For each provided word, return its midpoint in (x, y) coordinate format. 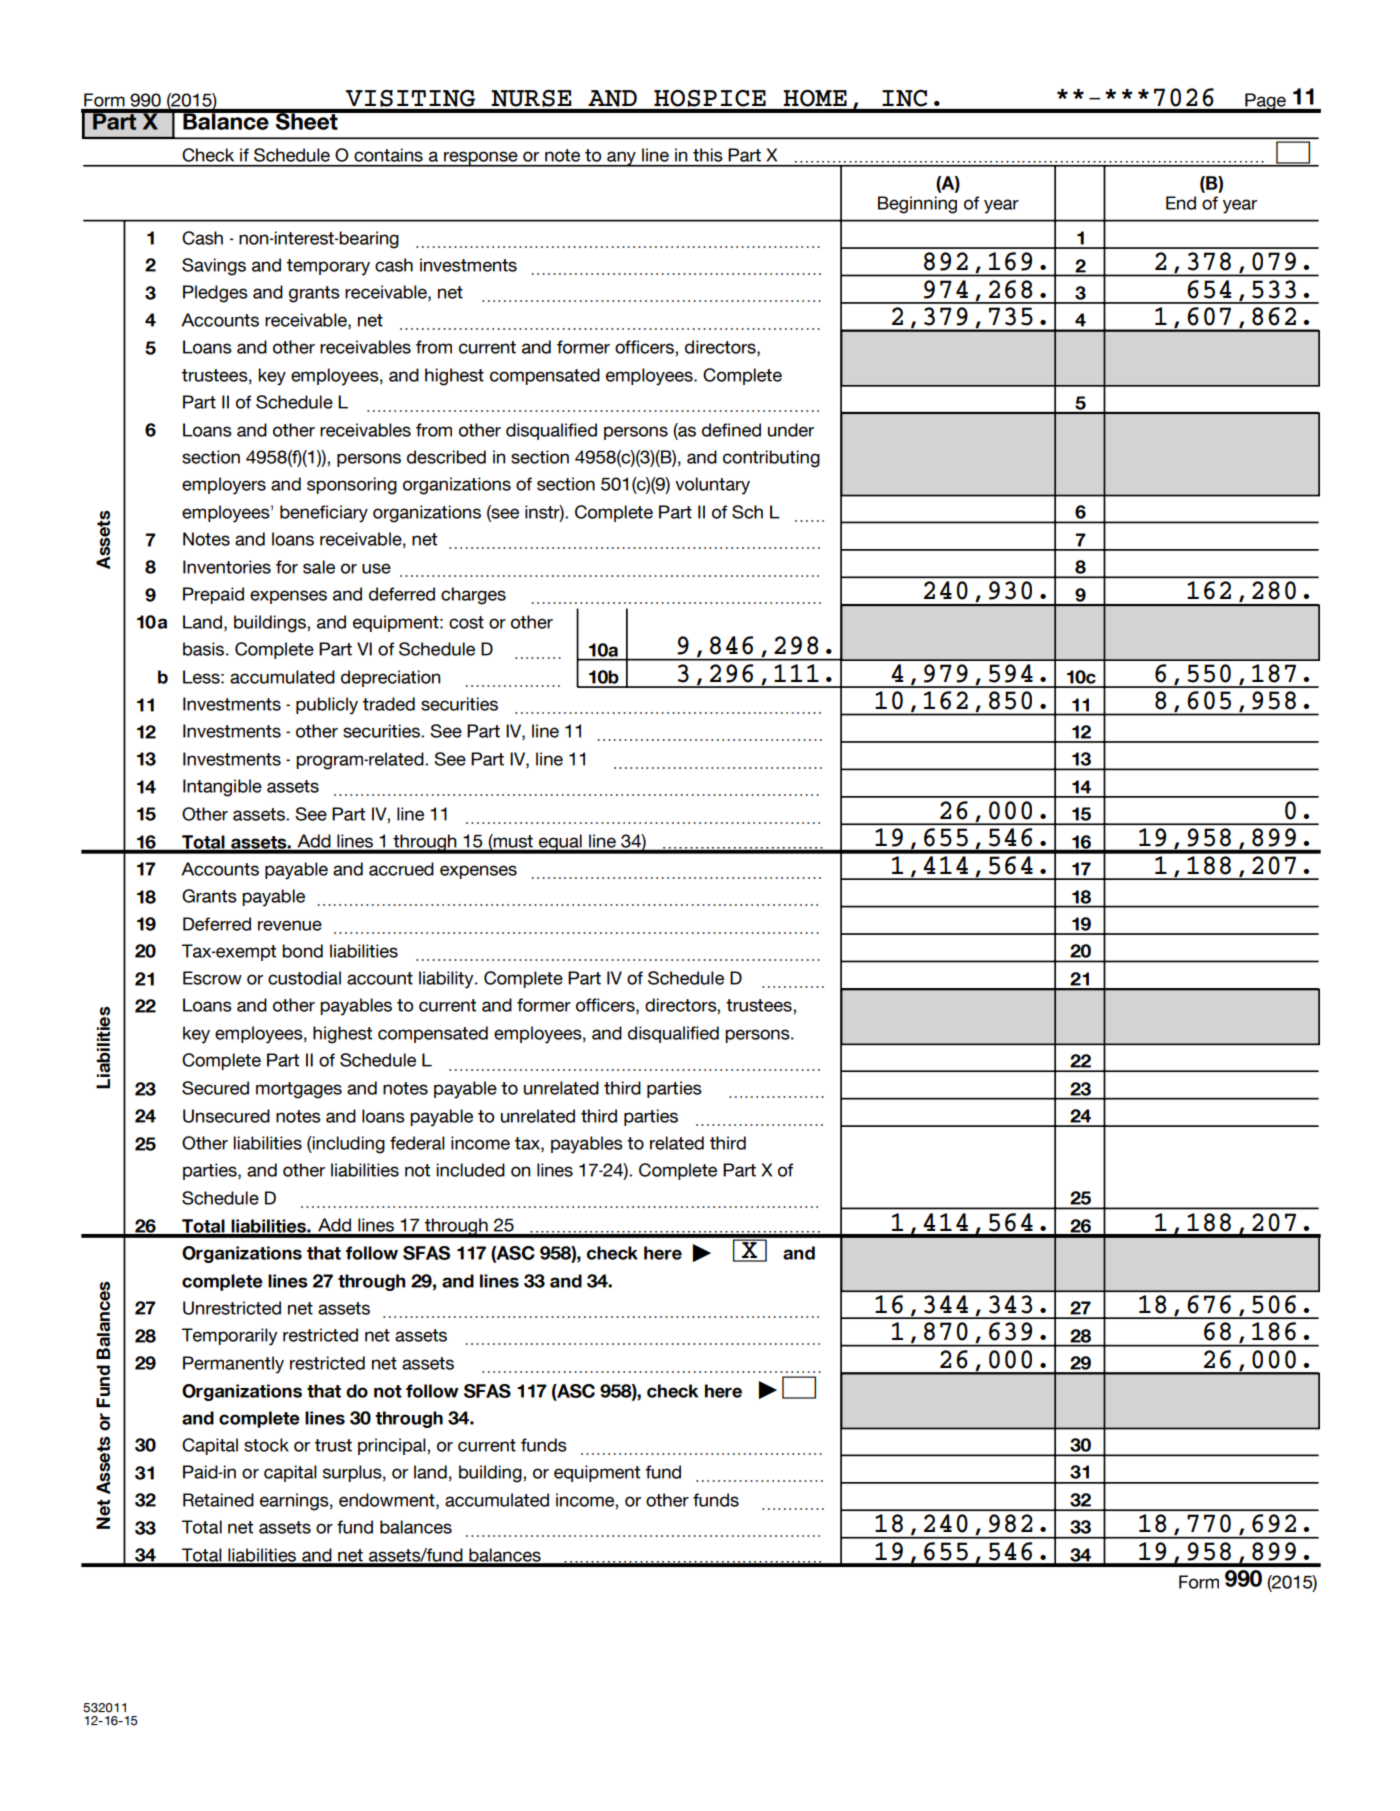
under (791, 430)
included (470, 1170)
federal (417, 1143)
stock (266, 1445)
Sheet (307, 120)
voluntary (712, 486)
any (621, 159)
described (446, 457)
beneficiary (324, 514)
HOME (815, 98)
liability (447, 980)
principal (393, 1446)
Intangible (222, 788)
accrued (401, 869)
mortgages (299, 1090)
